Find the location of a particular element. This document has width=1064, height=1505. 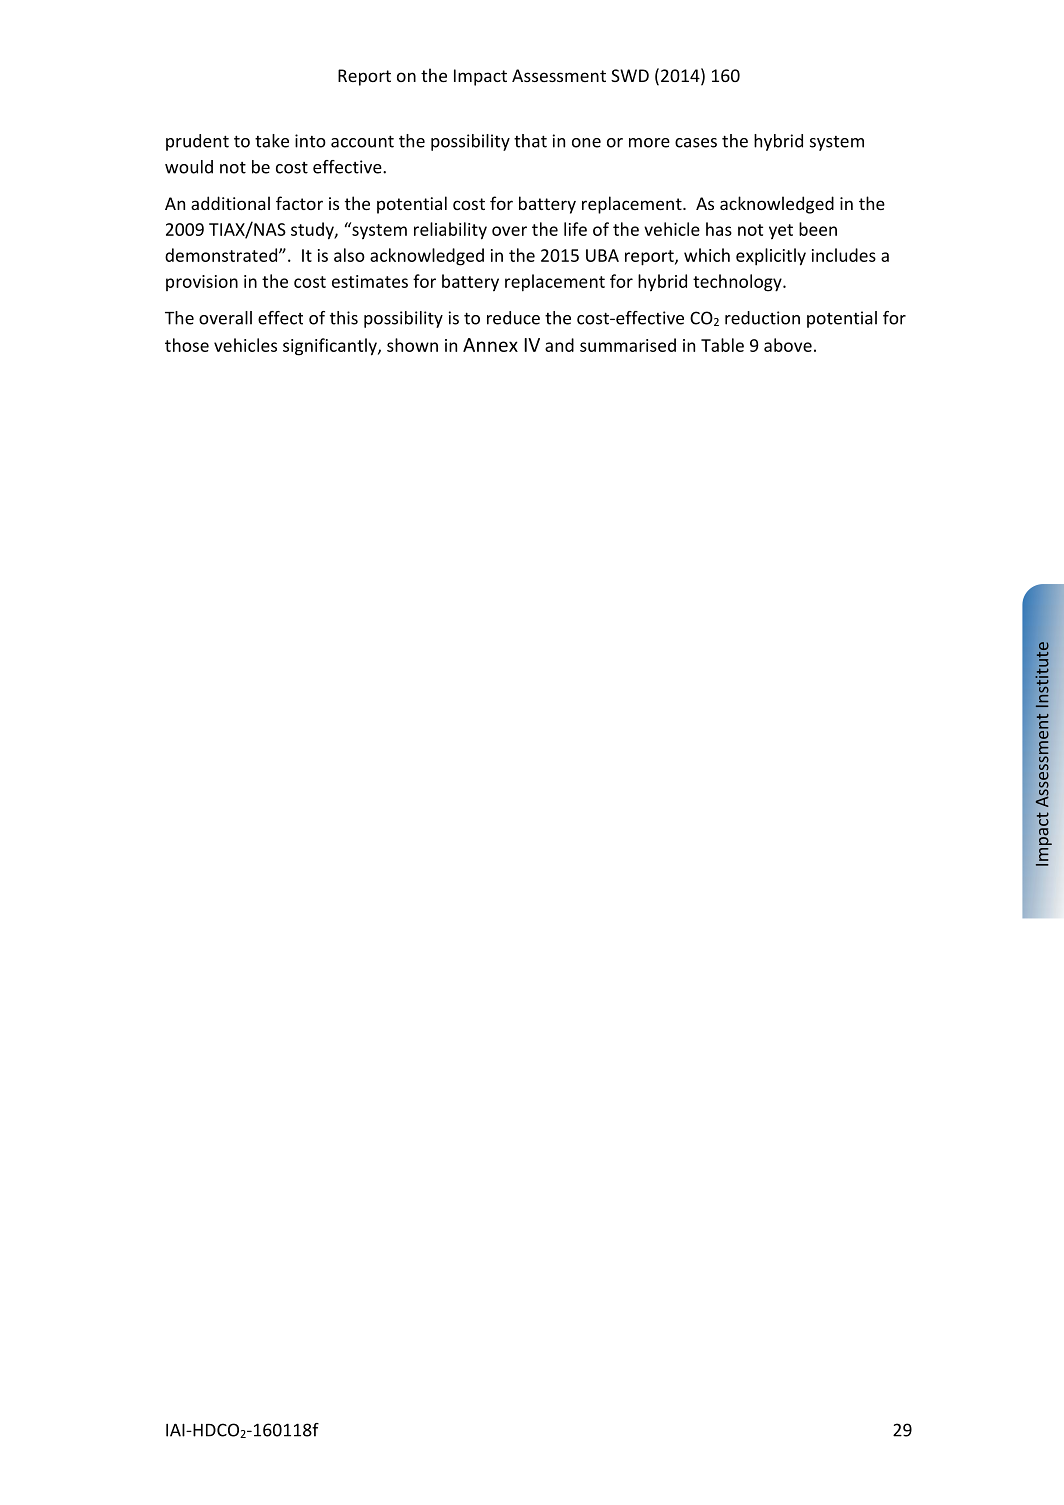

reduce is located at coordinates (513, 318).
